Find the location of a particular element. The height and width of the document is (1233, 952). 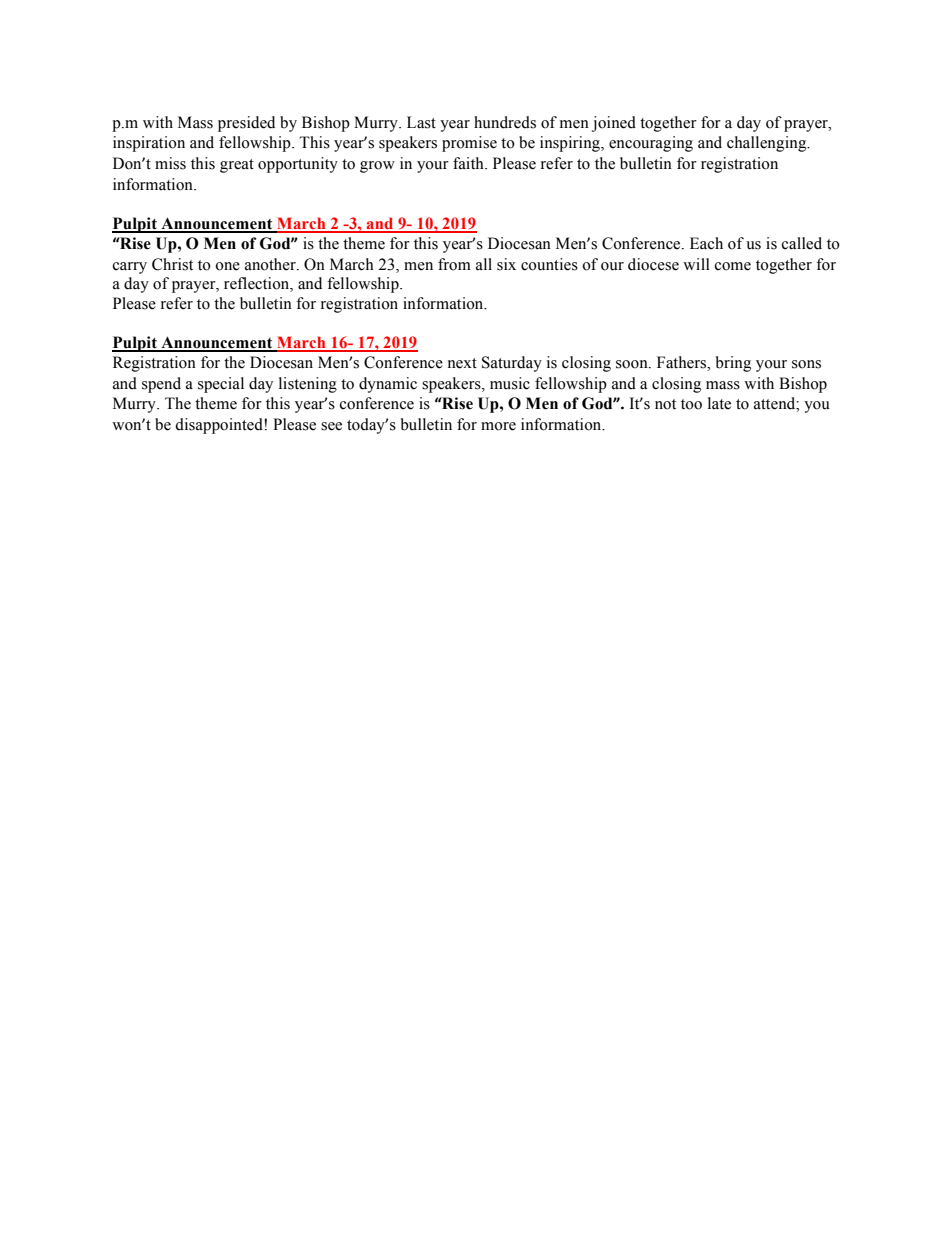

come is located at coordinates (733, 266).
